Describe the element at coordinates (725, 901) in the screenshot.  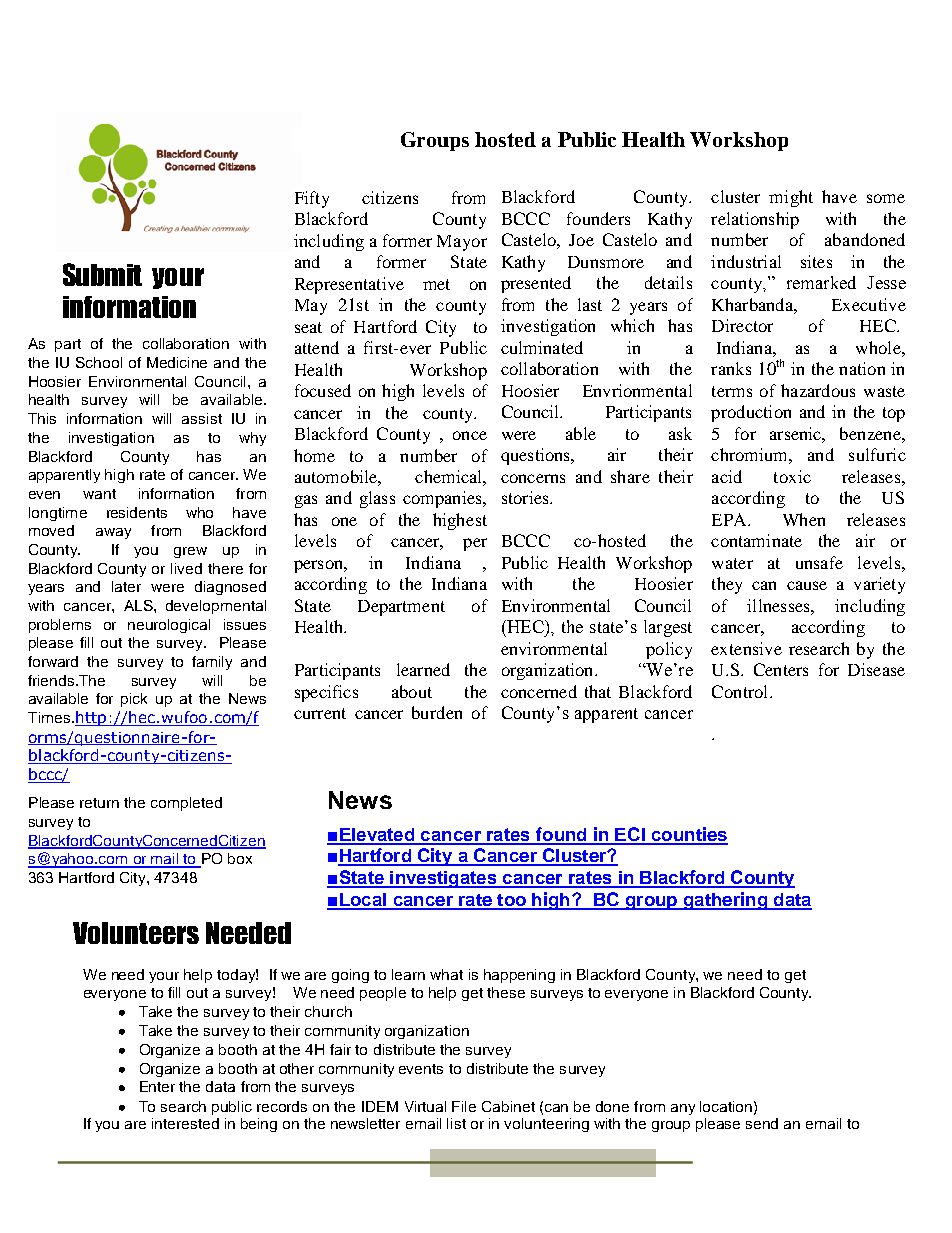
I see `gathering` at that location.
